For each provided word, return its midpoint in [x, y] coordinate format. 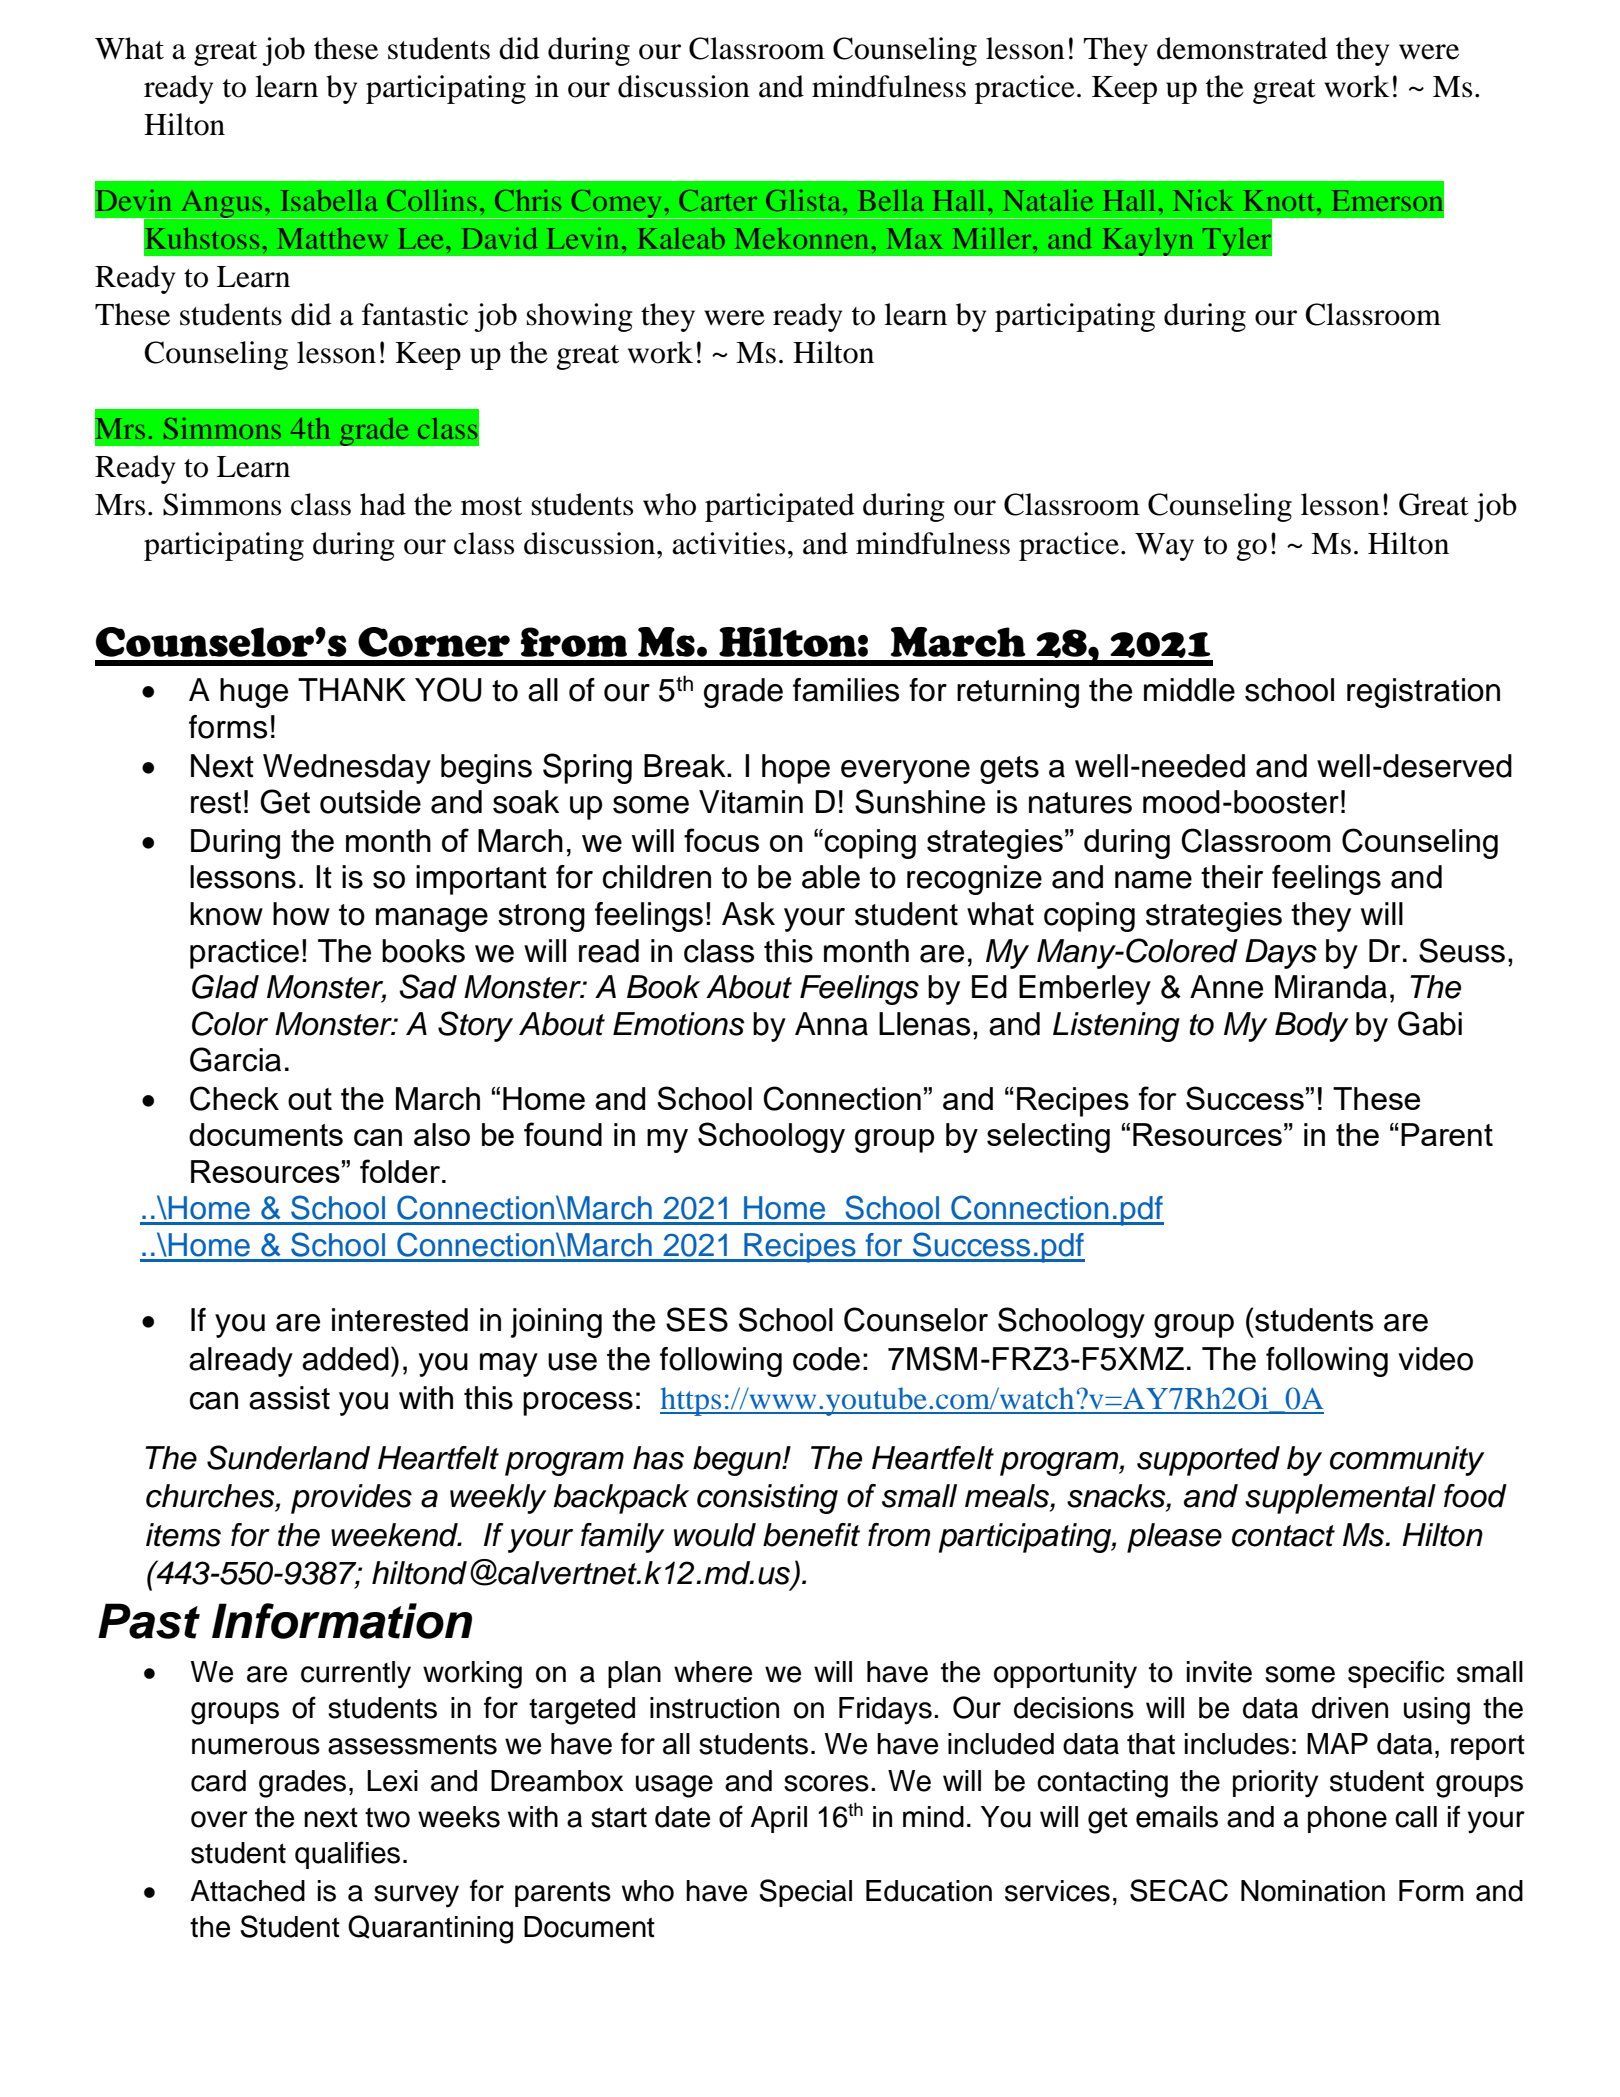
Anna [831, 1024]
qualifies [347, 1855]
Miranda [1331, 987]
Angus [222, 204]
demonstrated [1242, 48]
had [383, 504]
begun [738, 1461]
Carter [718, 200]
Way [1164, 547]
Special [805, 1893]
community [1407, 1461]
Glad [225, 986]
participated [780, 507]
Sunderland [288, 1457]
